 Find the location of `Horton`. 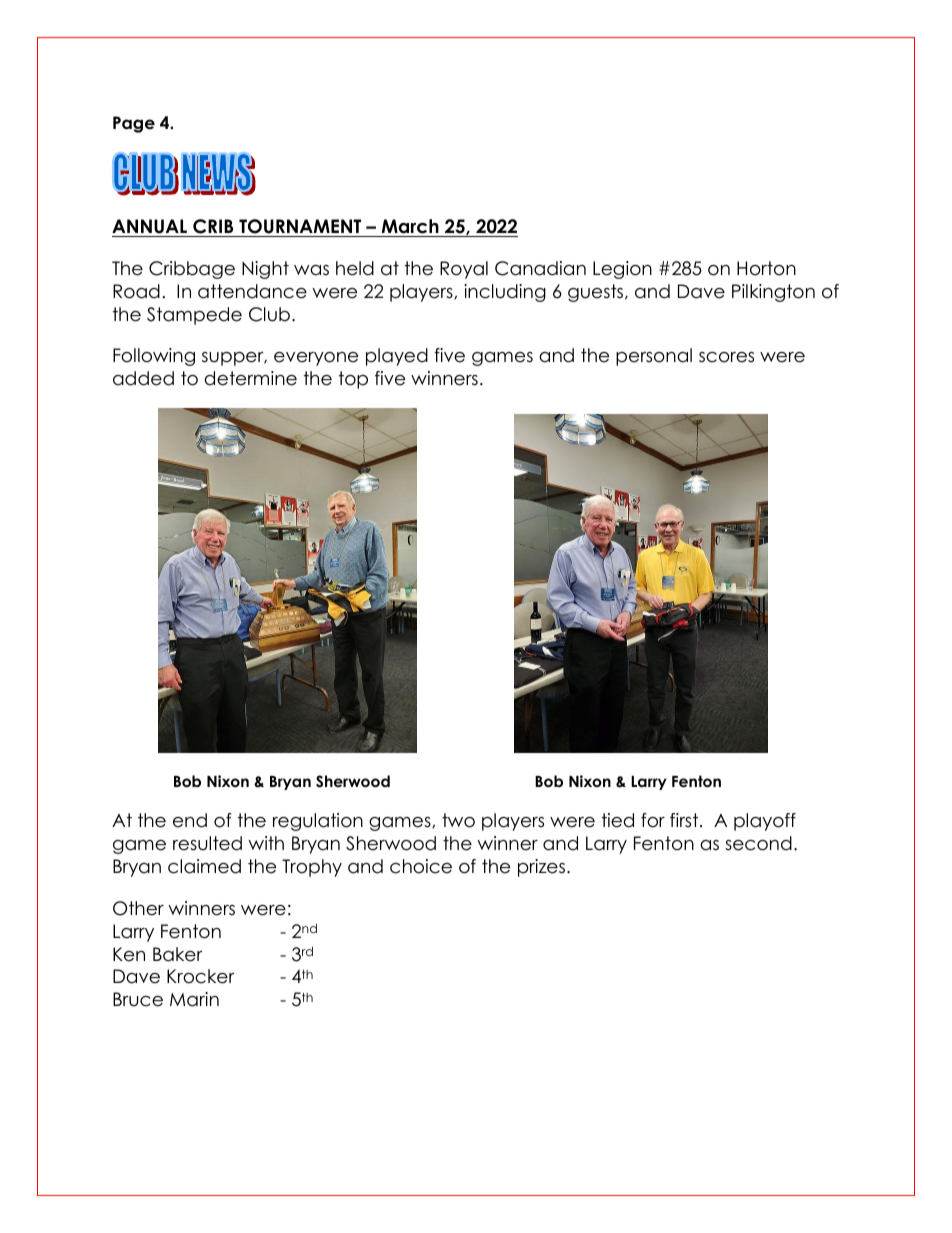

Horton is located at coordinates (766, 268).
